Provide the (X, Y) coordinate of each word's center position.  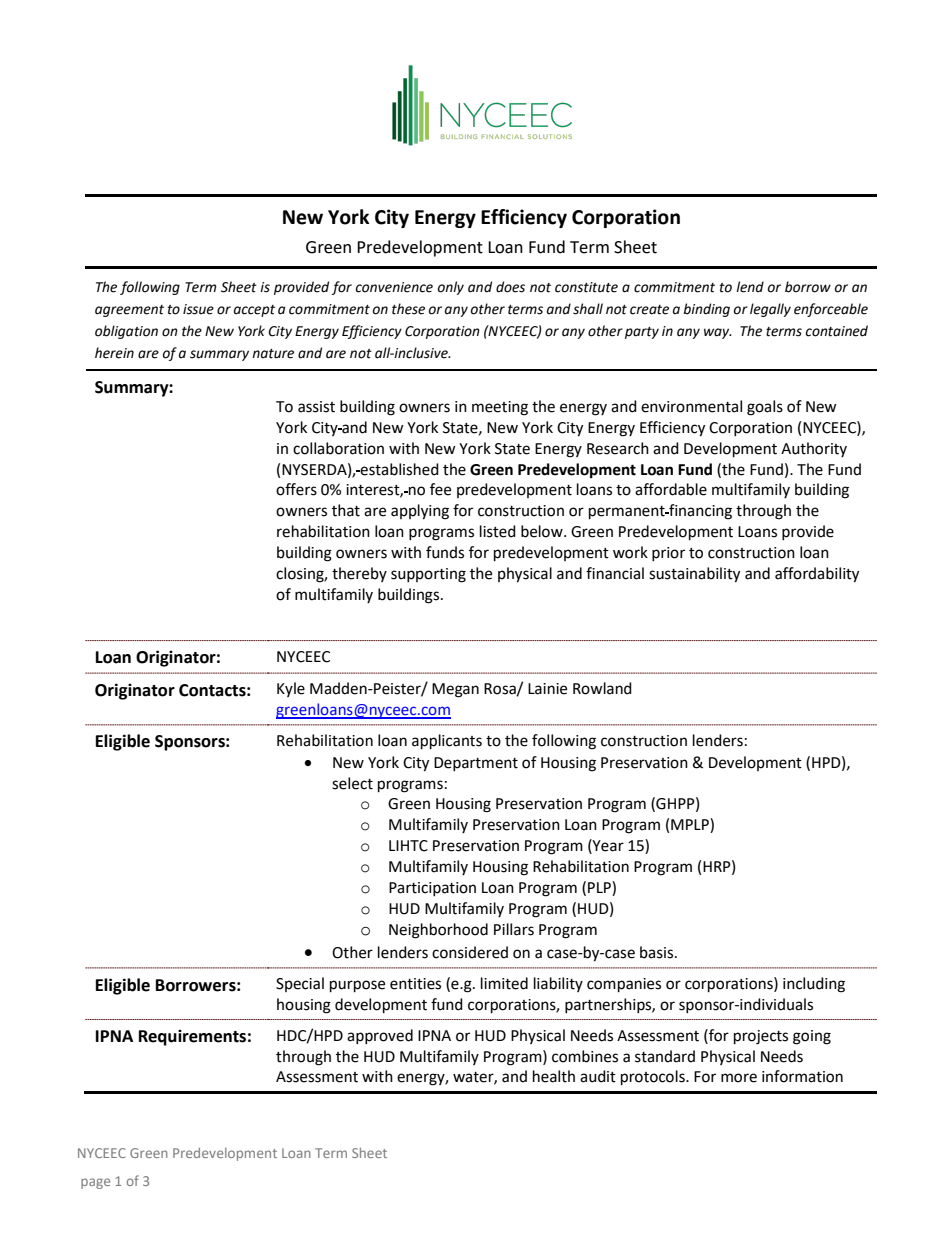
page (95, 1183)
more (739, 1078)
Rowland (602, 688)
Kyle (291, 689)
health (554, 1076)
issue (198, 309)
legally (770, 310)
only (451, 288)
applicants (447, 742)
